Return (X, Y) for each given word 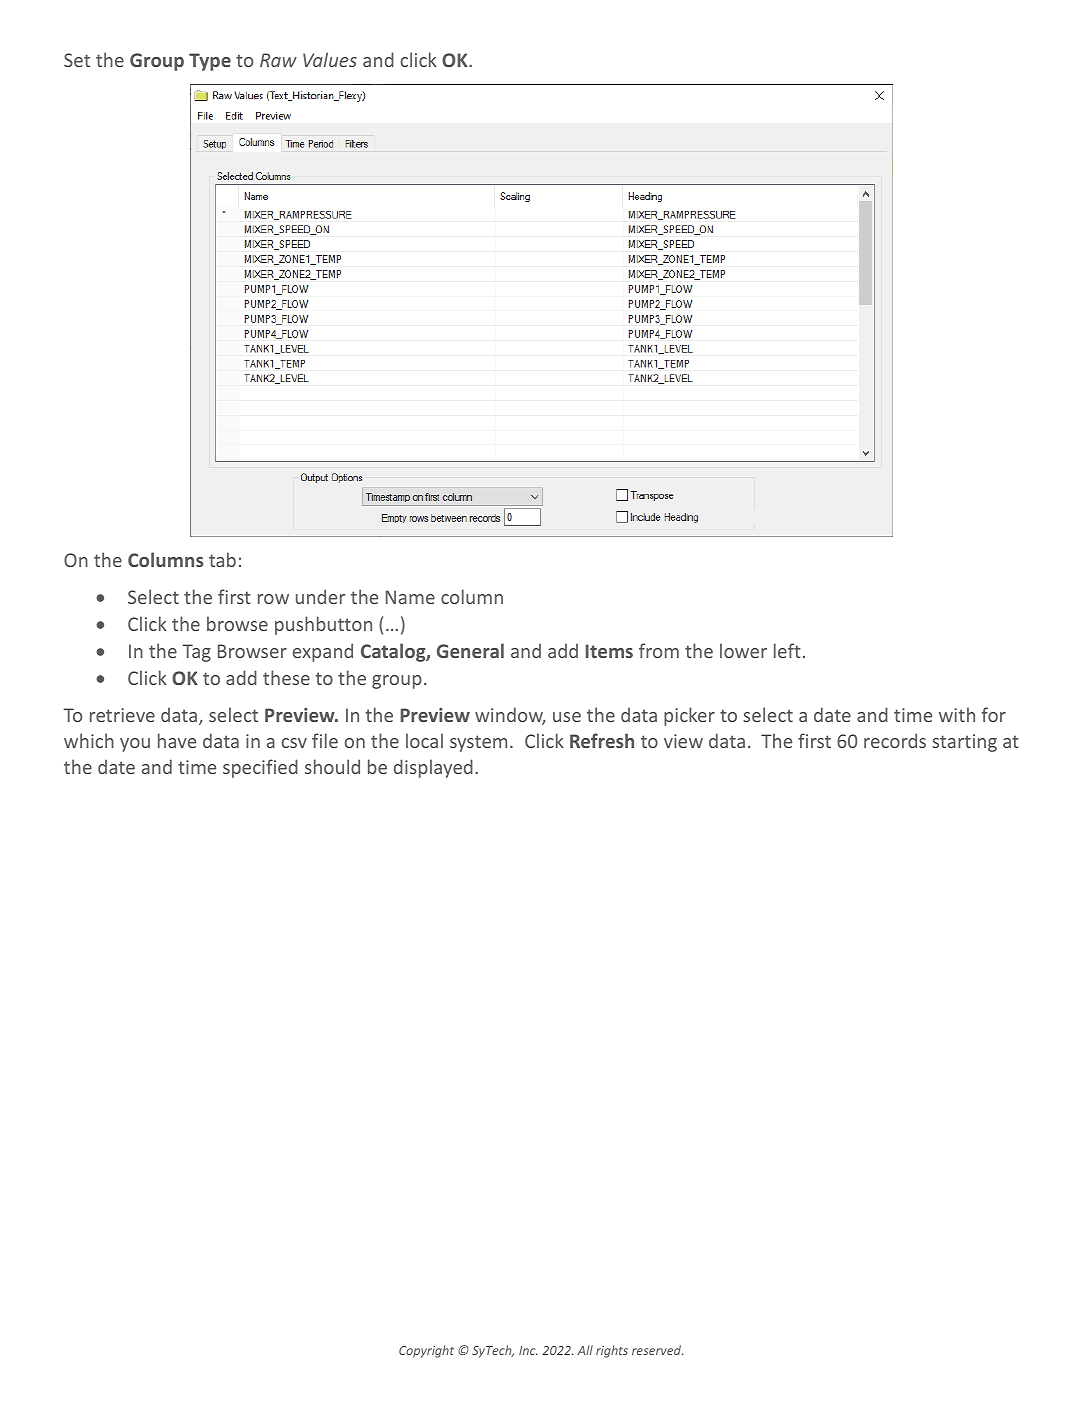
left (787, 650)
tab (222, 559)
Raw (278, 60)
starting (964, 743)
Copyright (426, 1351)
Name (410, 597)
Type (210, 62)
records (895, 740)
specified (260, 768)
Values (330, 59)
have (177, 740)
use (567, 717)
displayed (433, 768)
